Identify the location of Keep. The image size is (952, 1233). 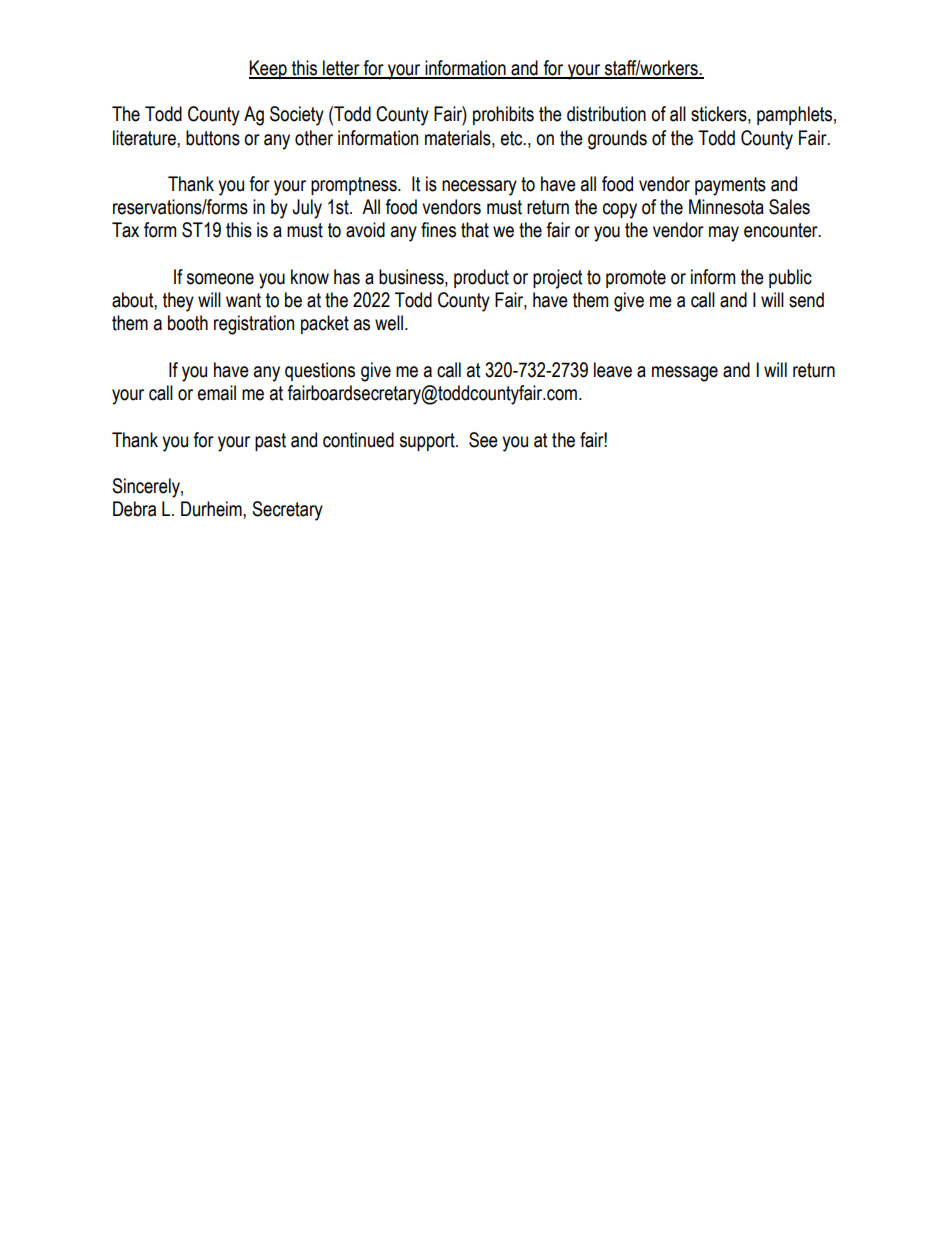
(269, 69).
